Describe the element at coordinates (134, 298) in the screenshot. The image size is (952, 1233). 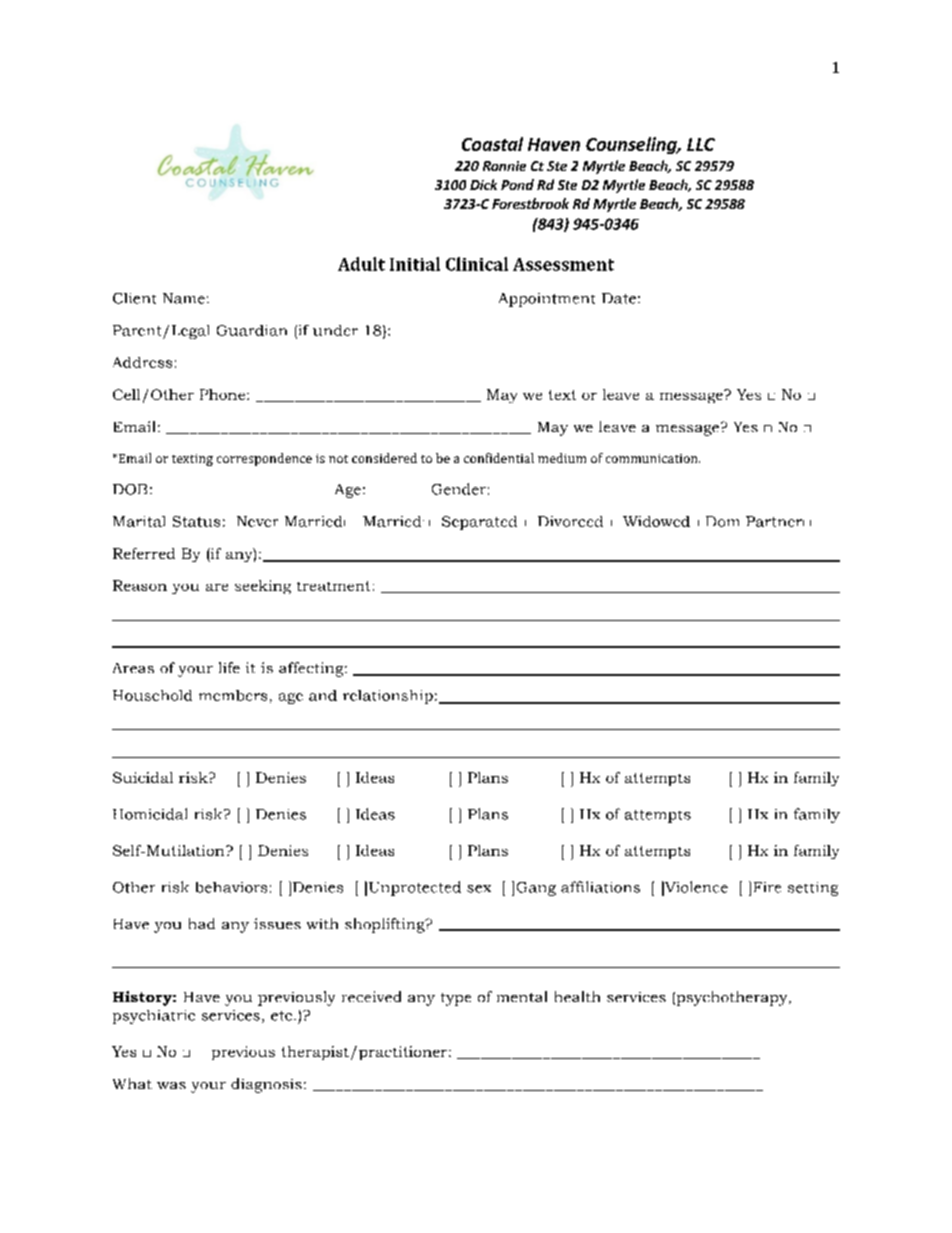
I see `Client` at that location.
